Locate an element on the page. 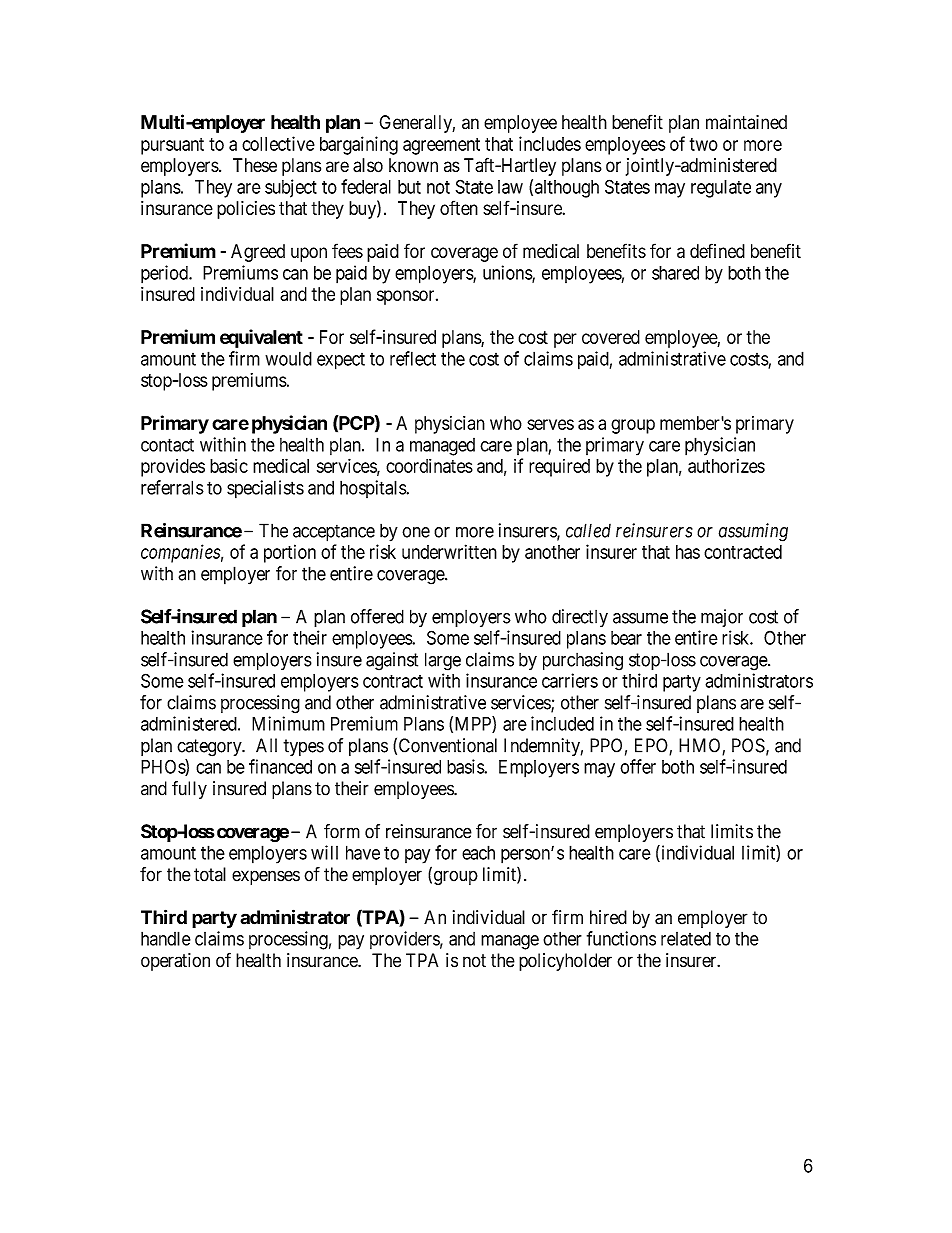 The width and height of the page is (952, 1233). basis is located at coordinates (466, 766).
